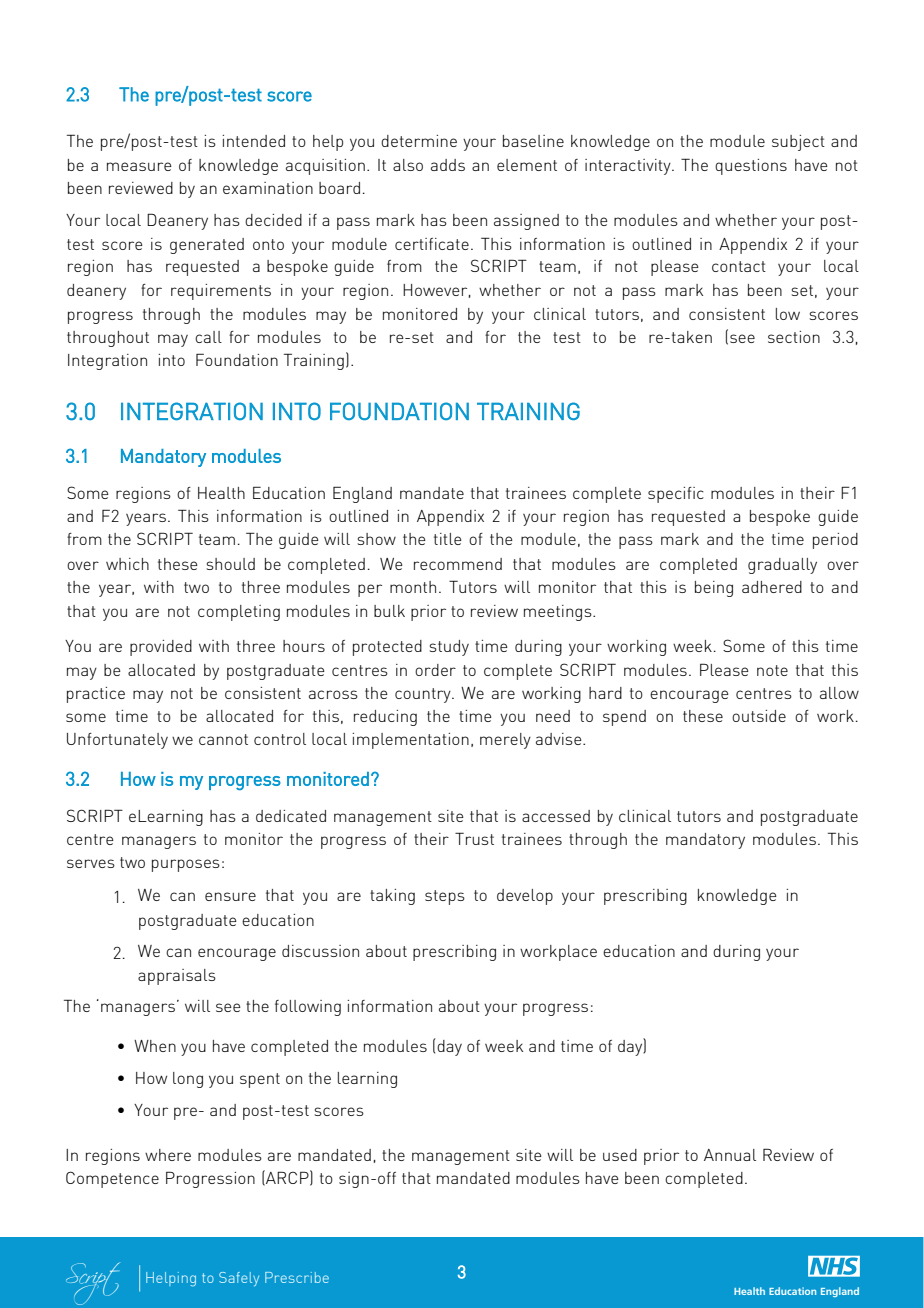 This document has width=924, height=1308. Describe the element at coordinates (448, 165) in the document. I see `adds` at that location.
